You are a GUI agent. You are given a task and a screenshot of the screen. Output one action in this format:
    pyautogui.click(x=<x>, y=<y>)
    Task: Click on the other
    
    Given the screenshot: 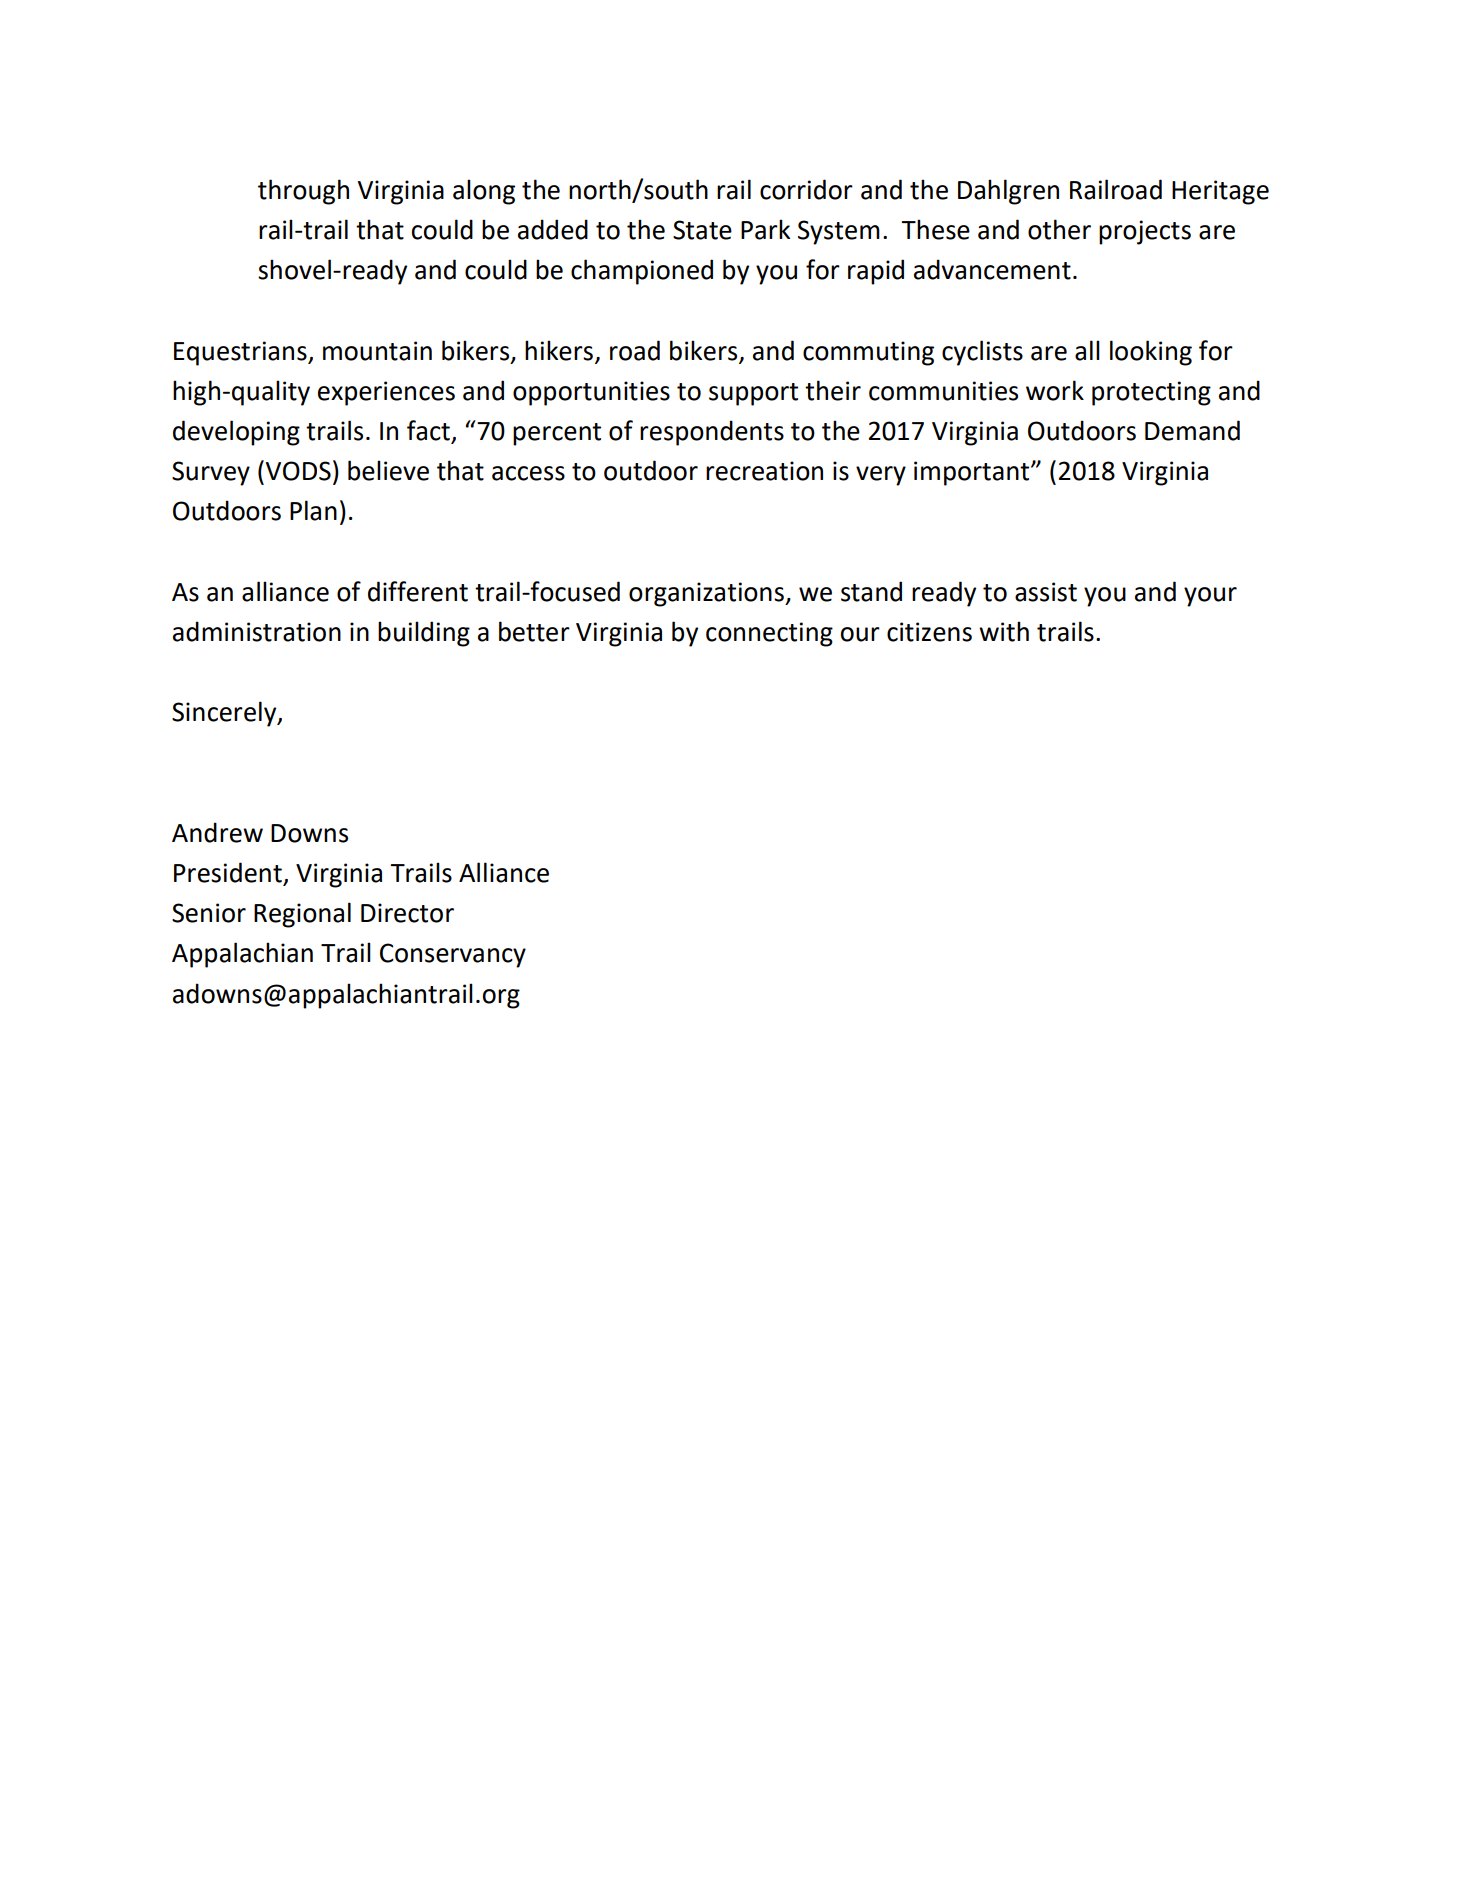 What is the action you would take?
    pyautogui.click(x=1059, y=229)
